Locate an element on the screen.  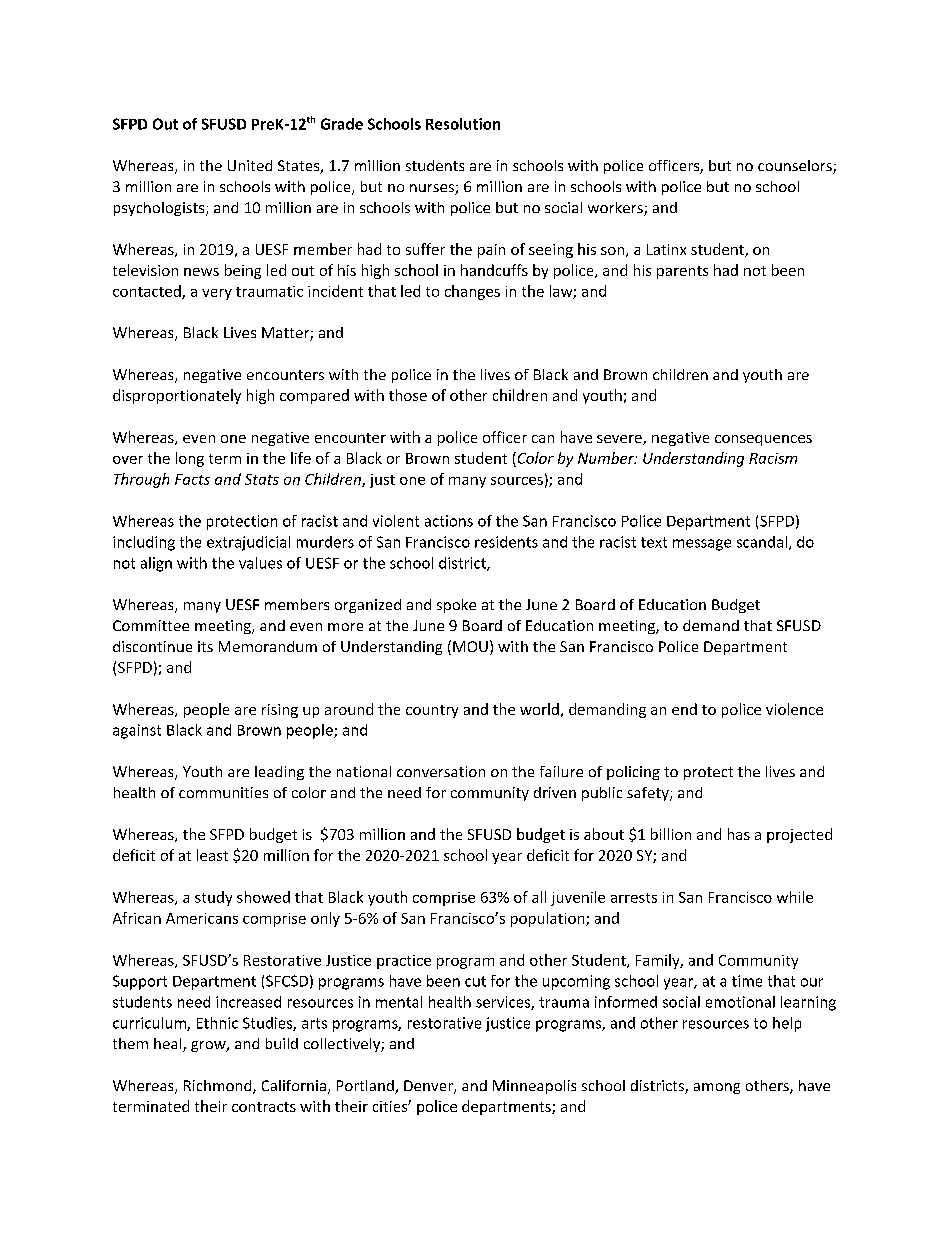
Richmond is located at coordinates (219, 1087).
